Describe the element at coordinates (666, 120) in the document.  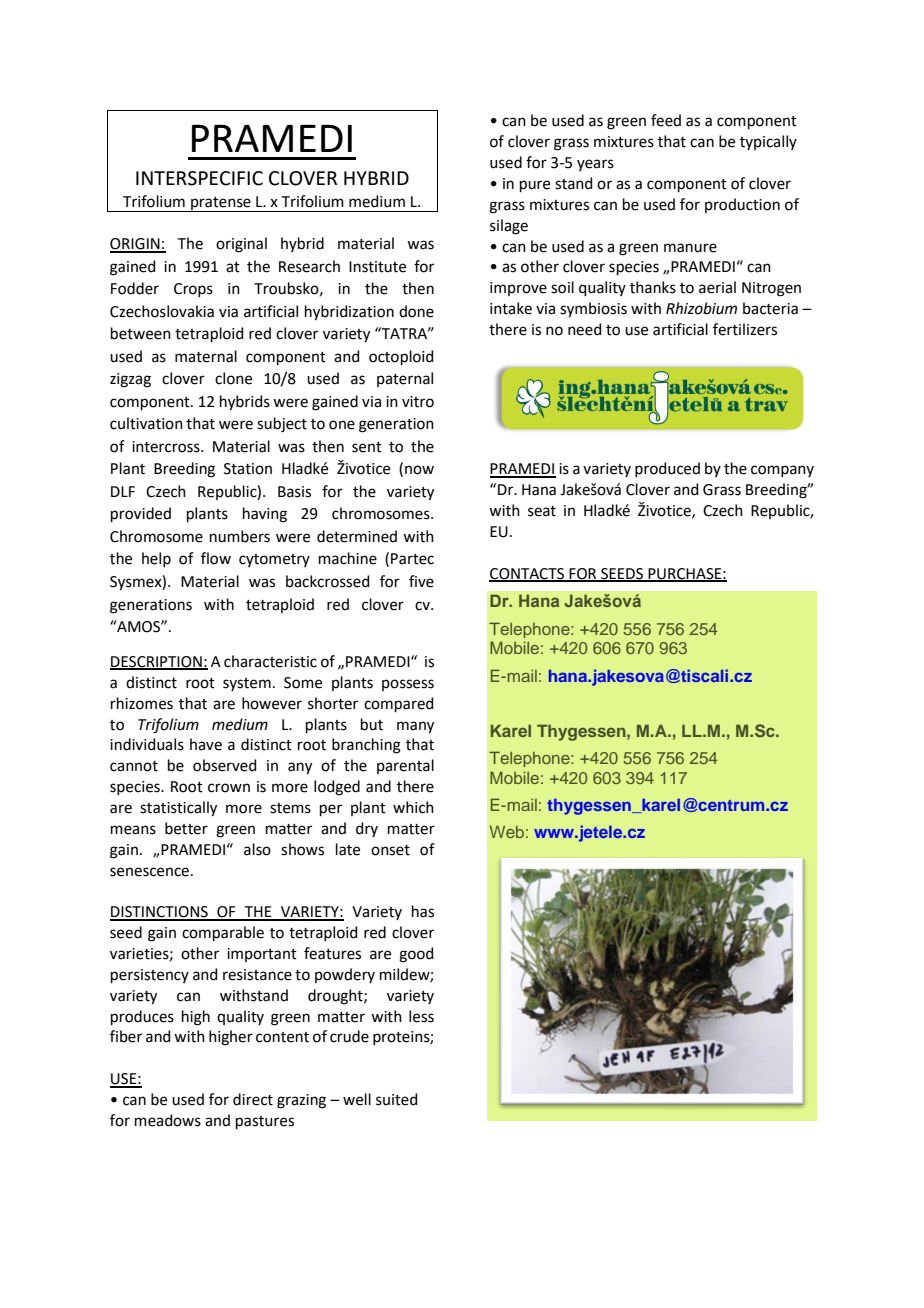
I see `feed` at that location.
